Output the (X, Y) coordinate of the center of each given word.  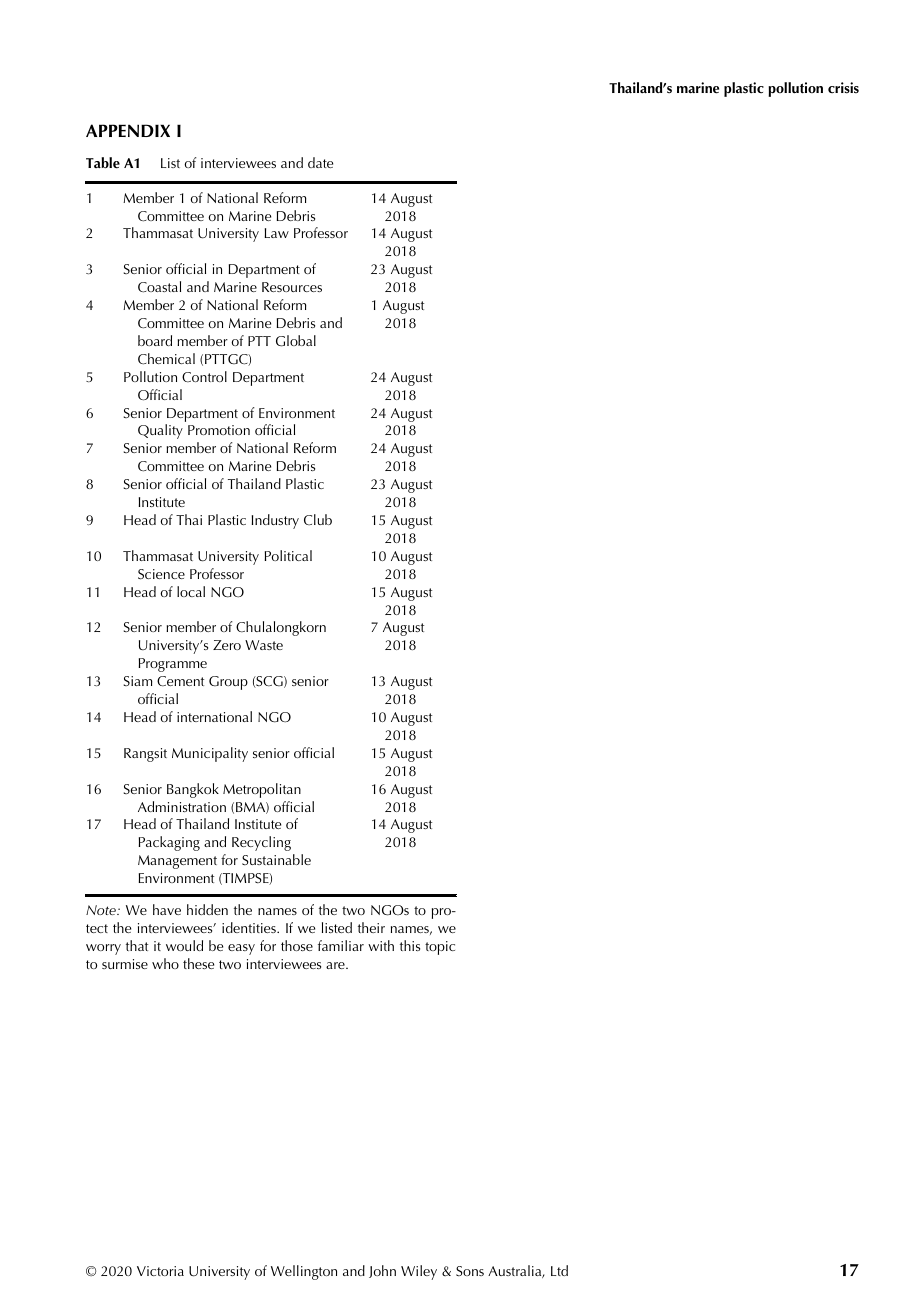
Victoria (160, 1271)
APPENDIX (128, 130)
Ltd (559, 1270)
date (320, 162)
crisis (843, 88)
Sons (470, 1271)
